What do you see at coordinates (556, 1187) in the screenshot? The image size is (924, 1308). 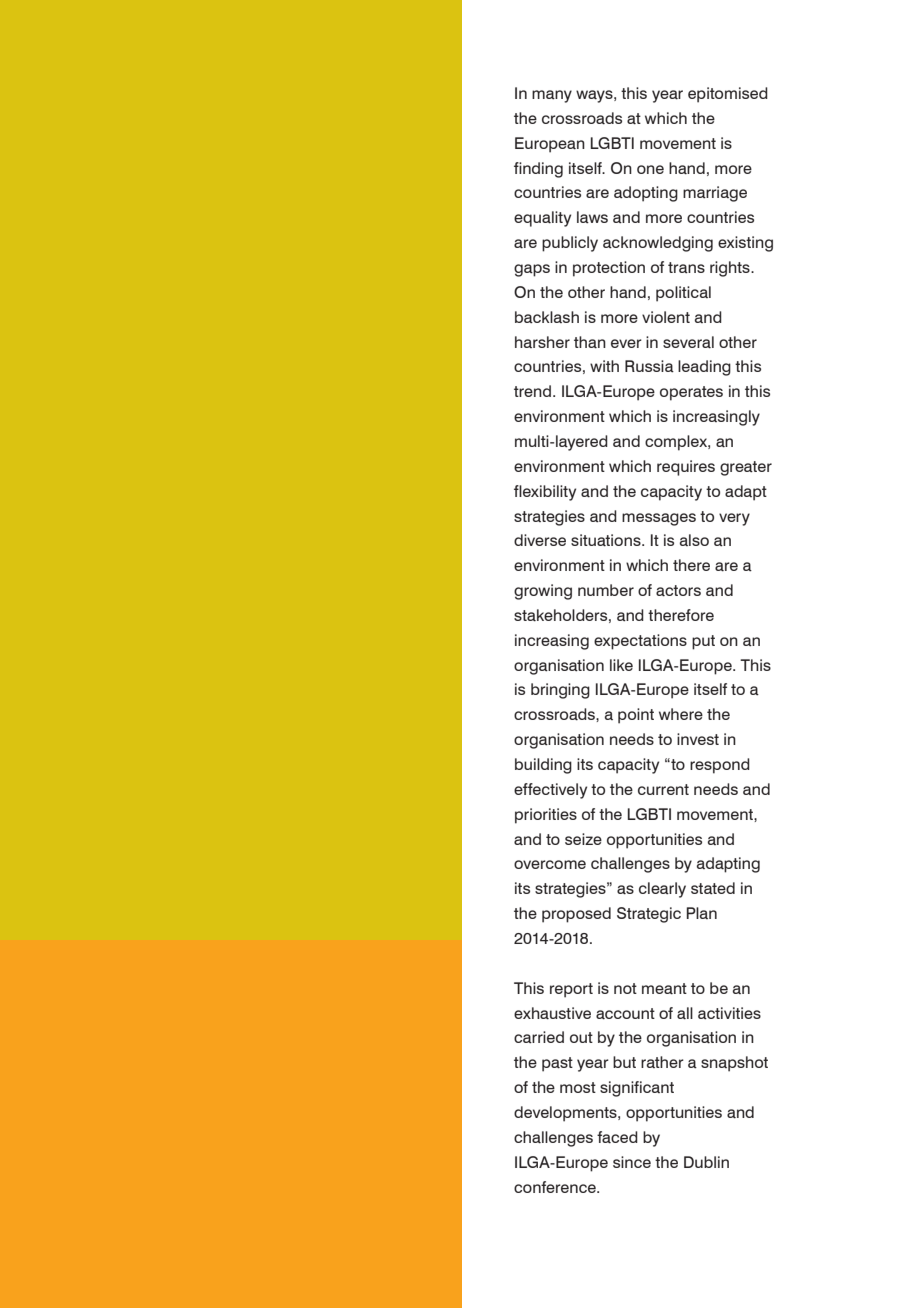 I see `conference` at bounding box center [556, 1187].
